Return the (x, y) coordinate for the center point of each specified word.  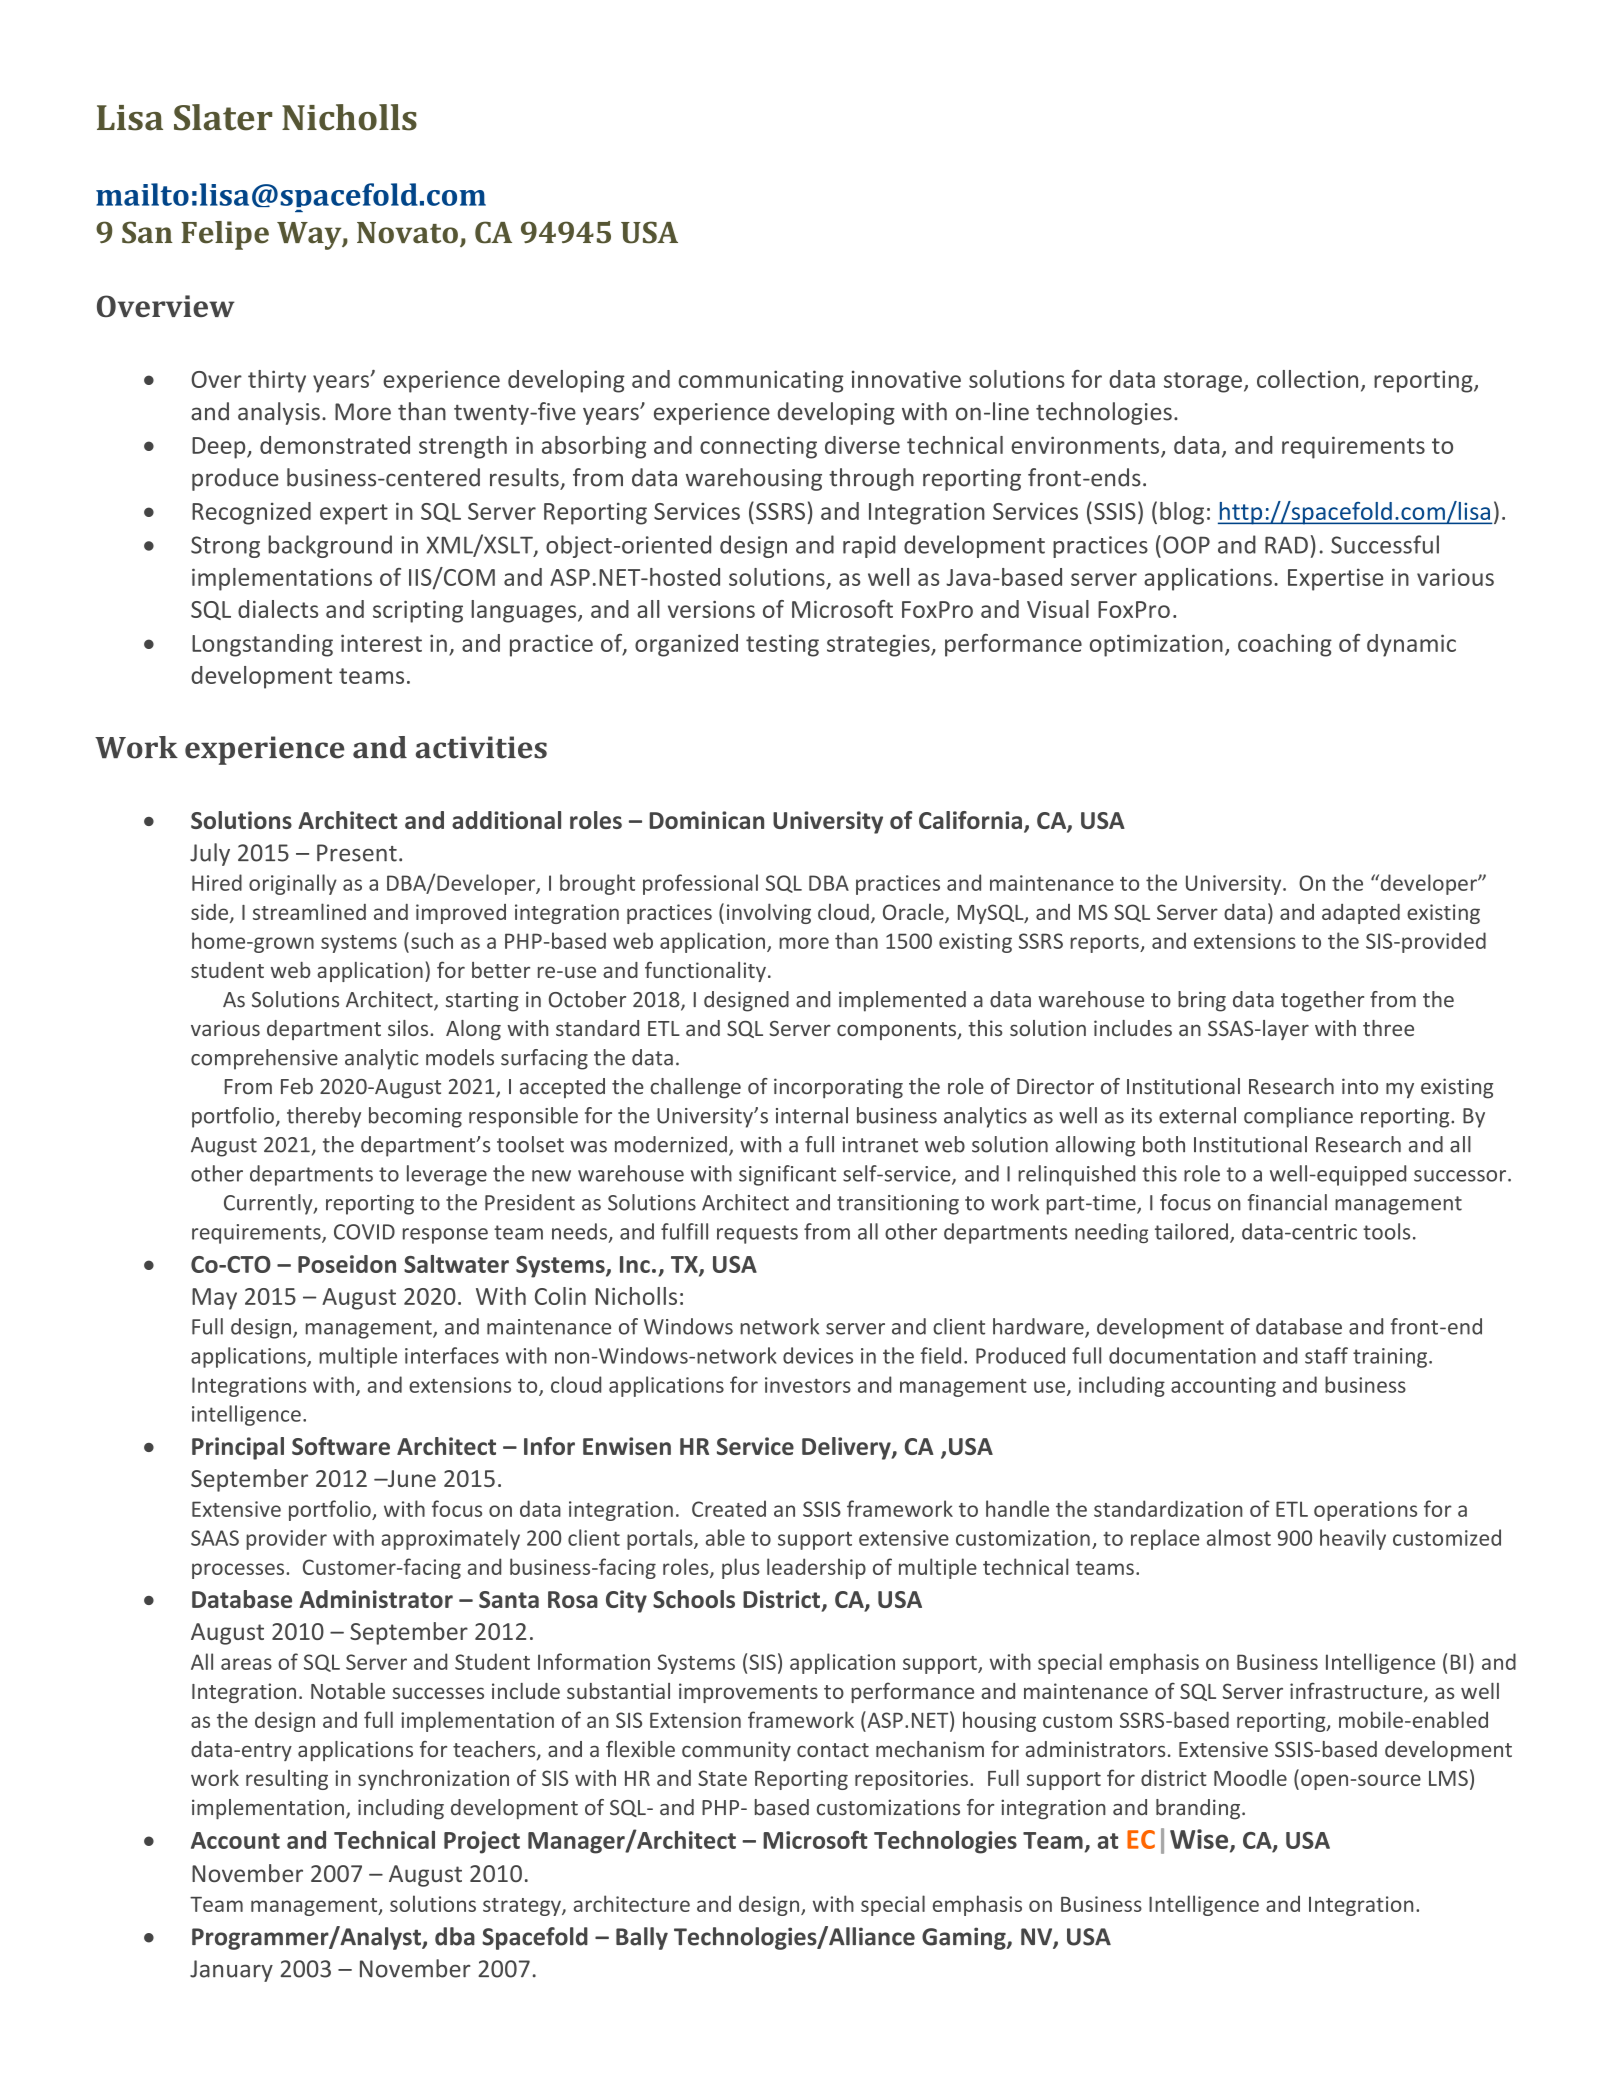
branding (1199, 1809)
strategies (879, 645)
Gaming (965, 1938)
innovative (906, 379)
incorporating (838, 1088)
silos (409, 1028)
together (1322, 1001)
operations (1365, 1511)
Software (341, 1446)
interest (381, 643)
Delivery (847, 1448)
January (231, 1971)
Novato (407, 233)
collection (1307, 379)
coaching (1285, 645)
